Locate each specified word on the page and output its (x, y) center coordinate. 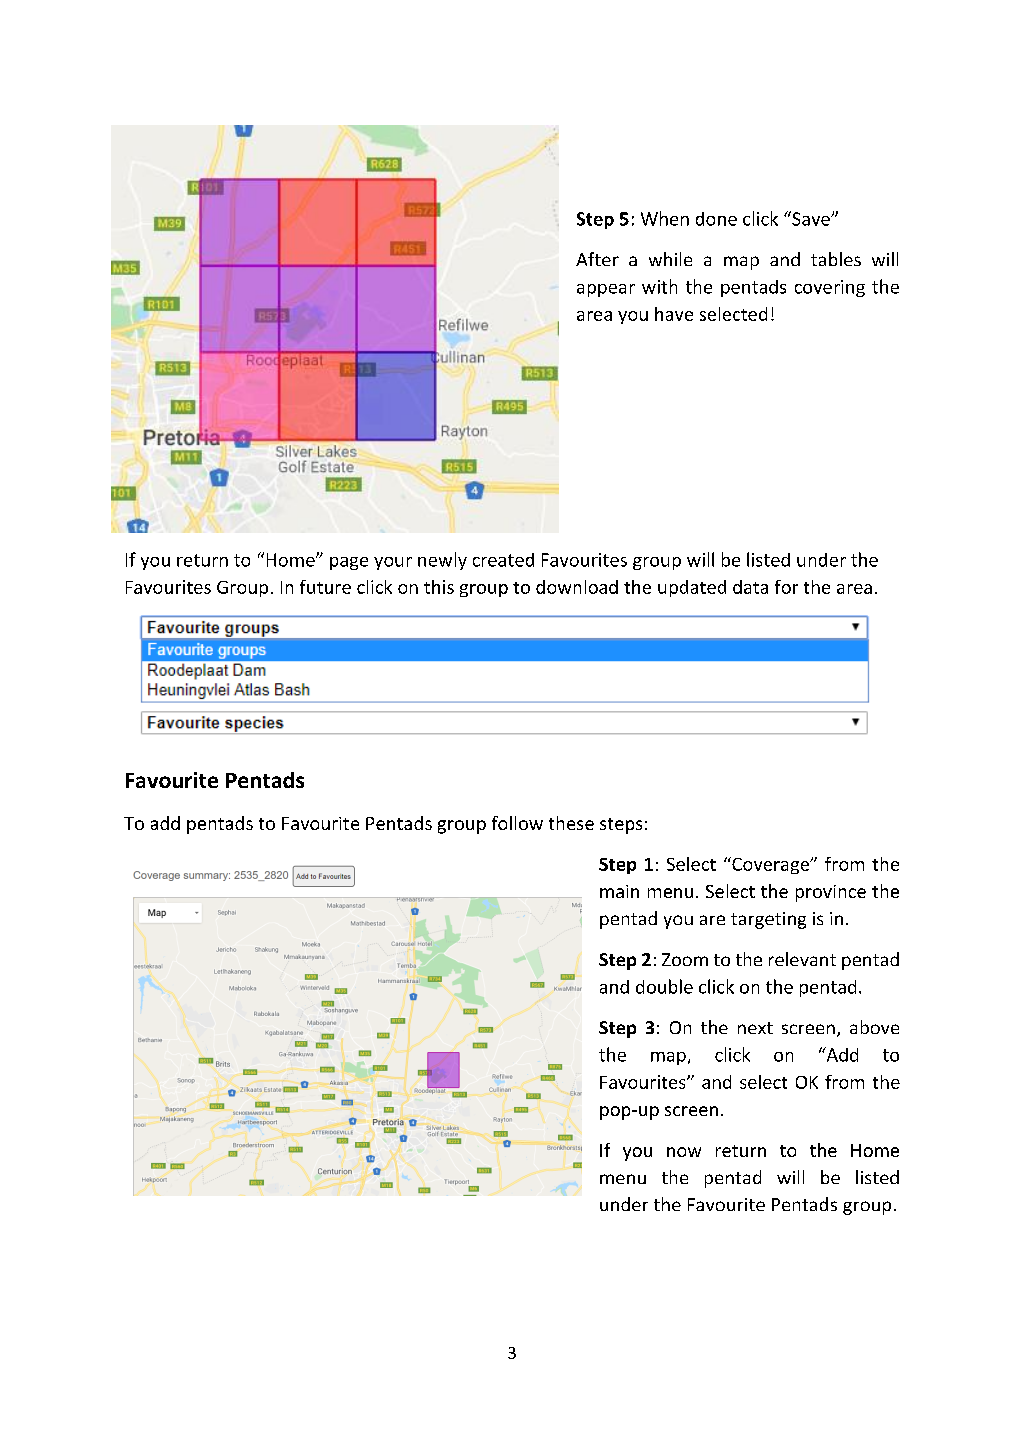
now (684, 1152)
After (597, 259)
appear (606, 290)
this (439, 587)
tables (836, 259)
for (786, 587)
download (577, 587)
